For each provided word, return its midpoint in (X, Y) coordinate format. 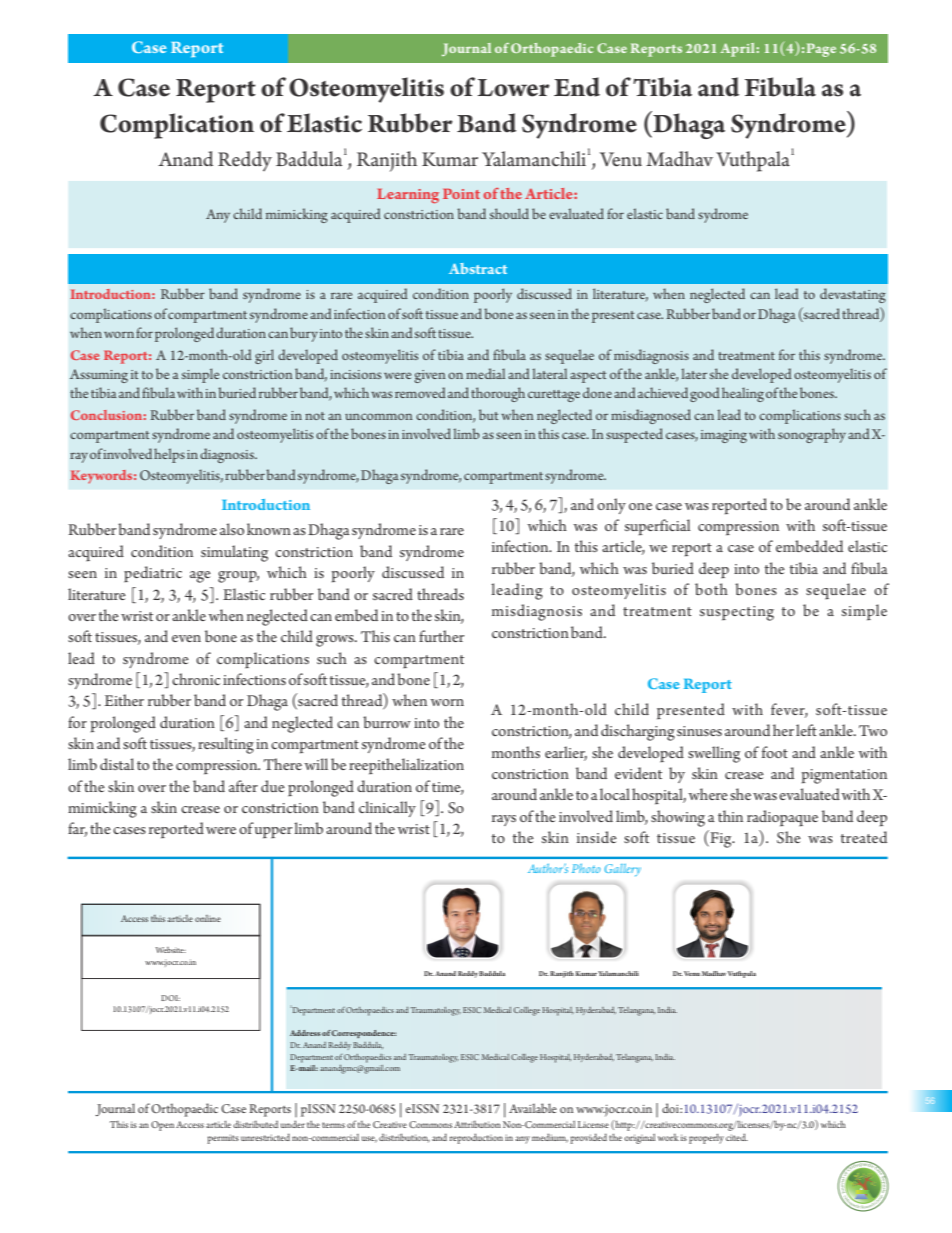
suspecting (737, 613)
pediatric (153, 574)
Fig (721, 839)
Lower (514, 88)
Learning (408, 196)
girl (264, 356)
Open (162, 1126)
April (738, 50)
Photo (586, 868)
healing (743, 394)
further (441, 636)
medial (485, 373)
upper (273, 833)
